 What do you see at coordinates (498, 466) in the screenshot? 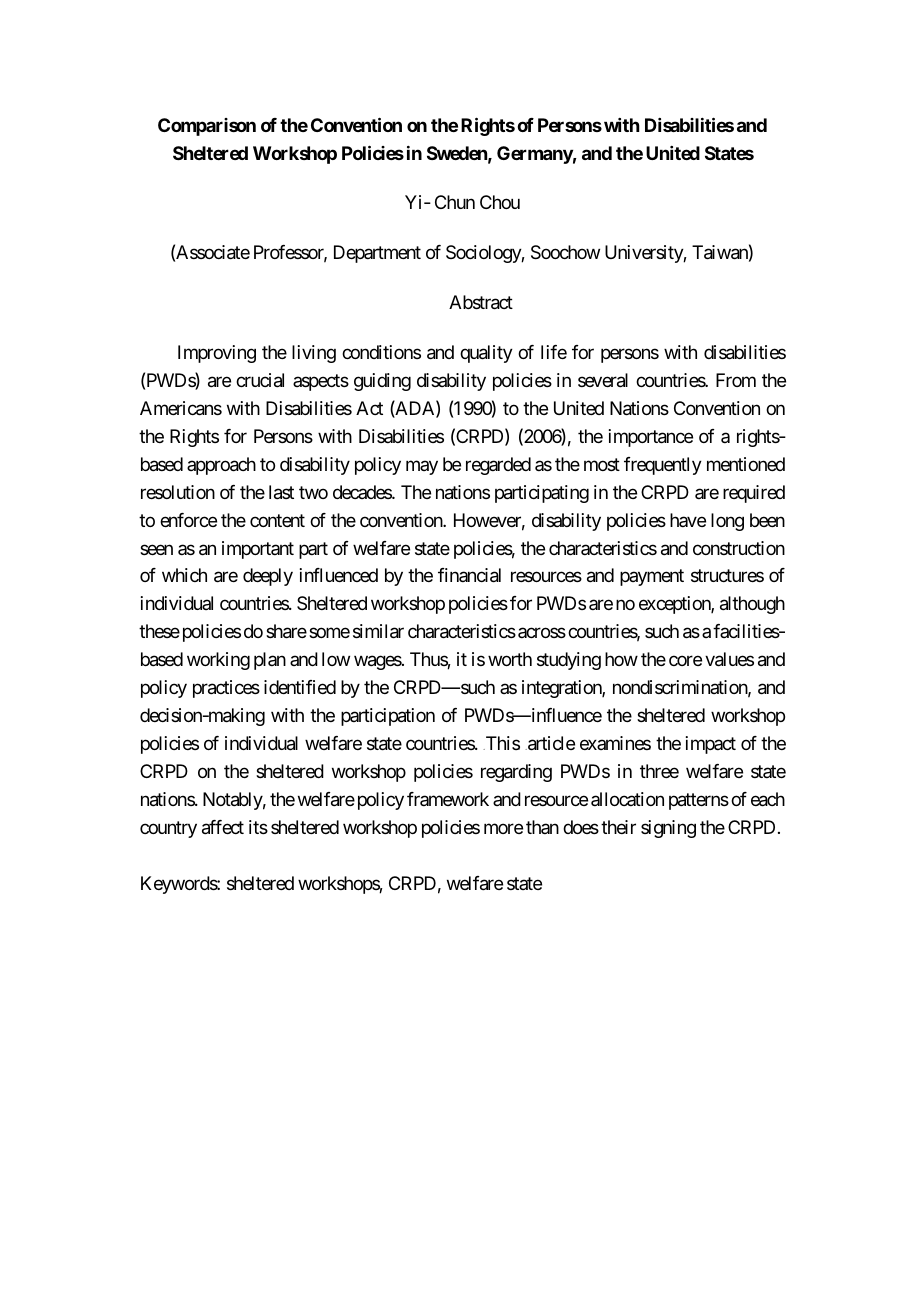
I see `regarded` at bounding box center [498, 466].
